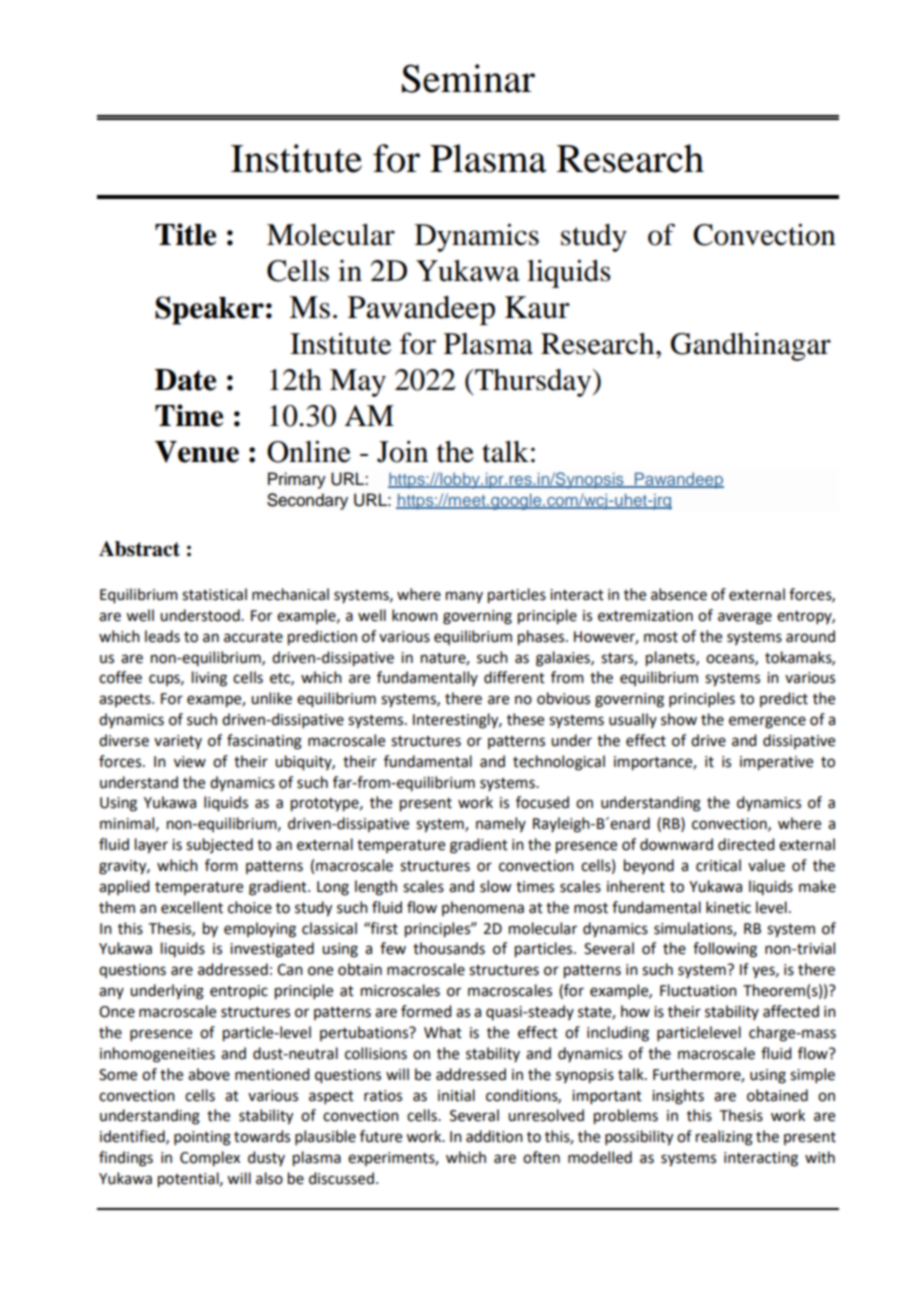 This screenshot has width=924, height=1307. Describe the element at coordinates (745, 618) in the screenshot. I see `average` at that location.
